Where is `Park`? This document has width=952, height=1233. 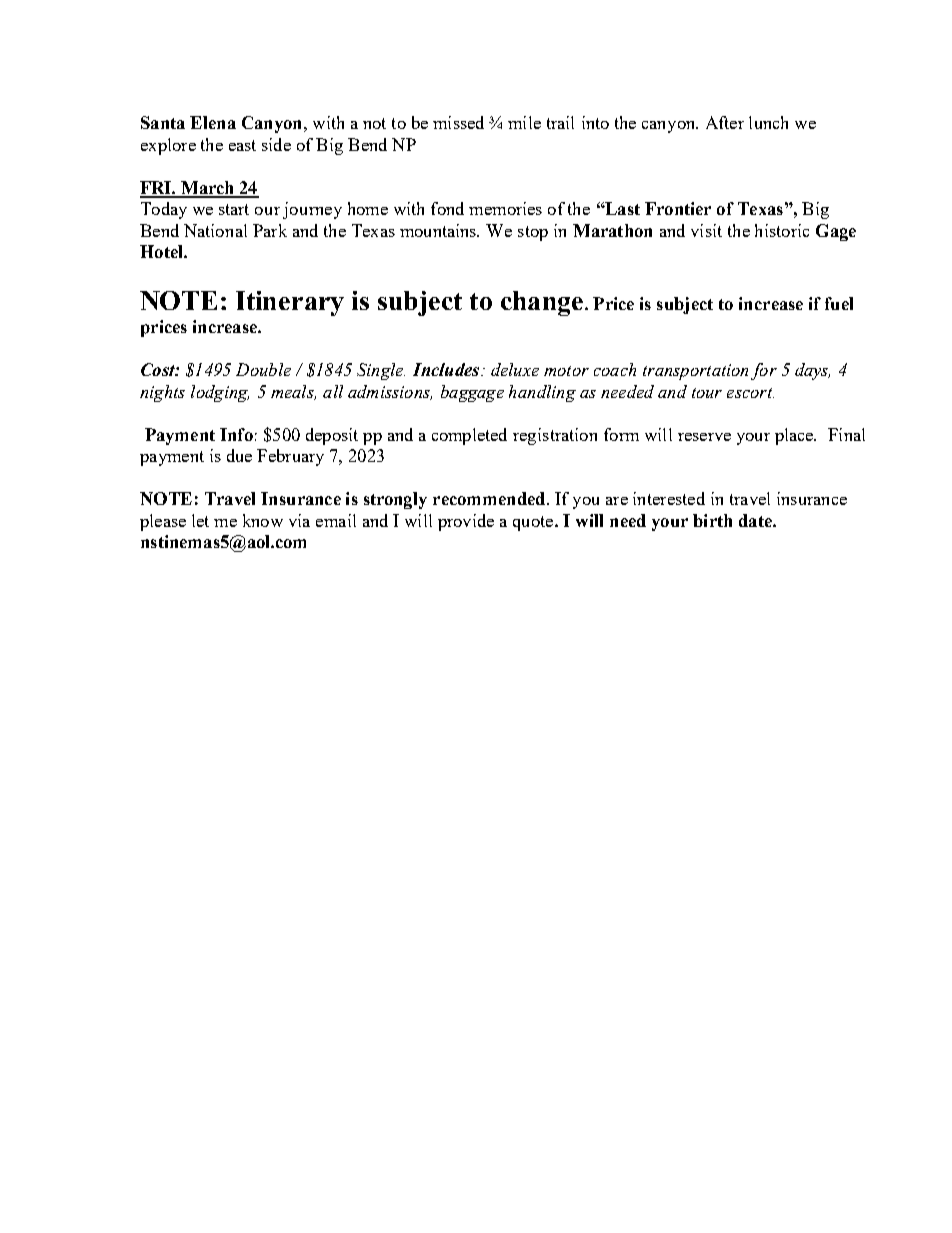 Park is located at coordinates (270, 230).
